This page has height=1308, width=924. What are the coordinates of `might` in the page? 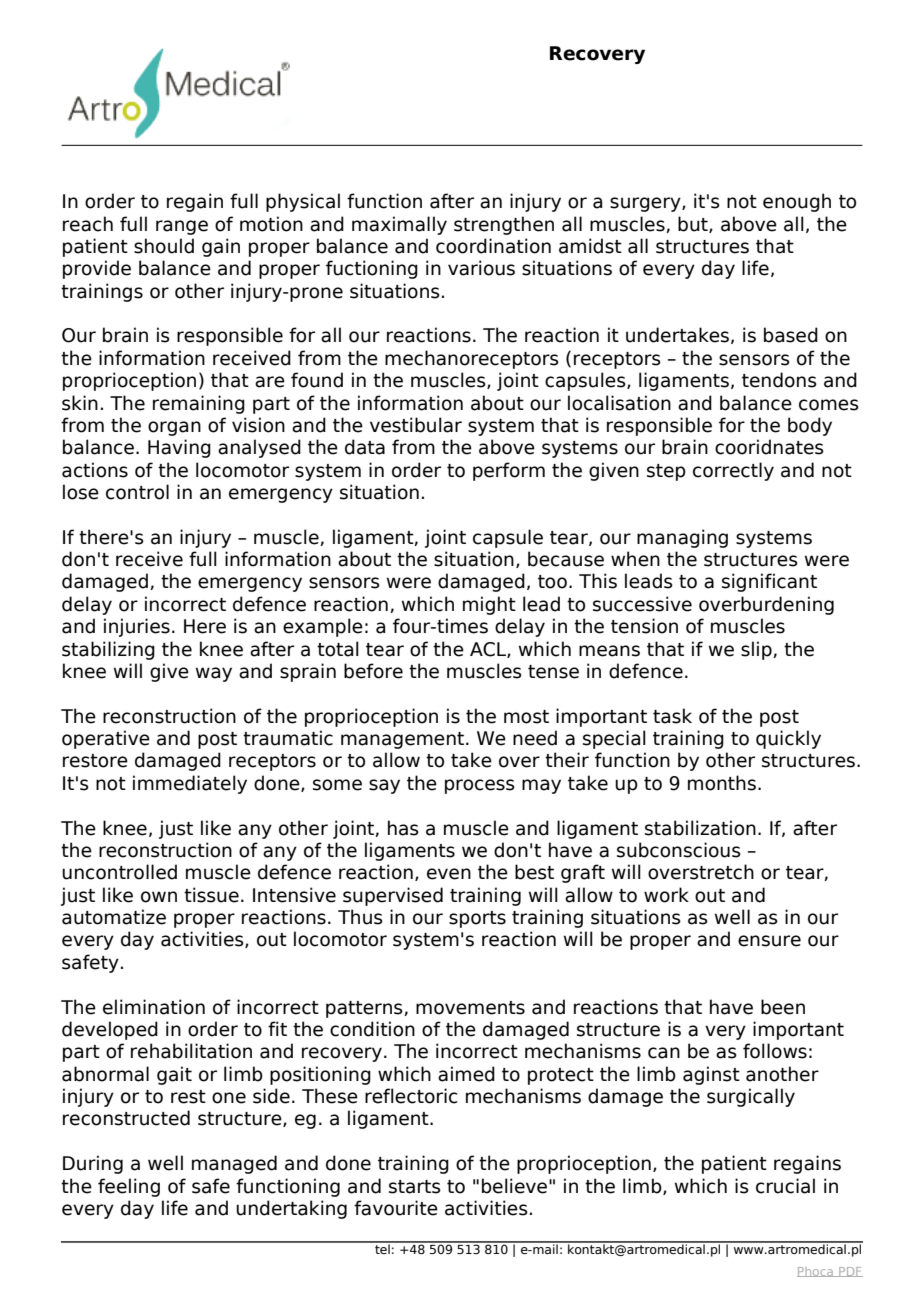 It's located at (489, 605).
